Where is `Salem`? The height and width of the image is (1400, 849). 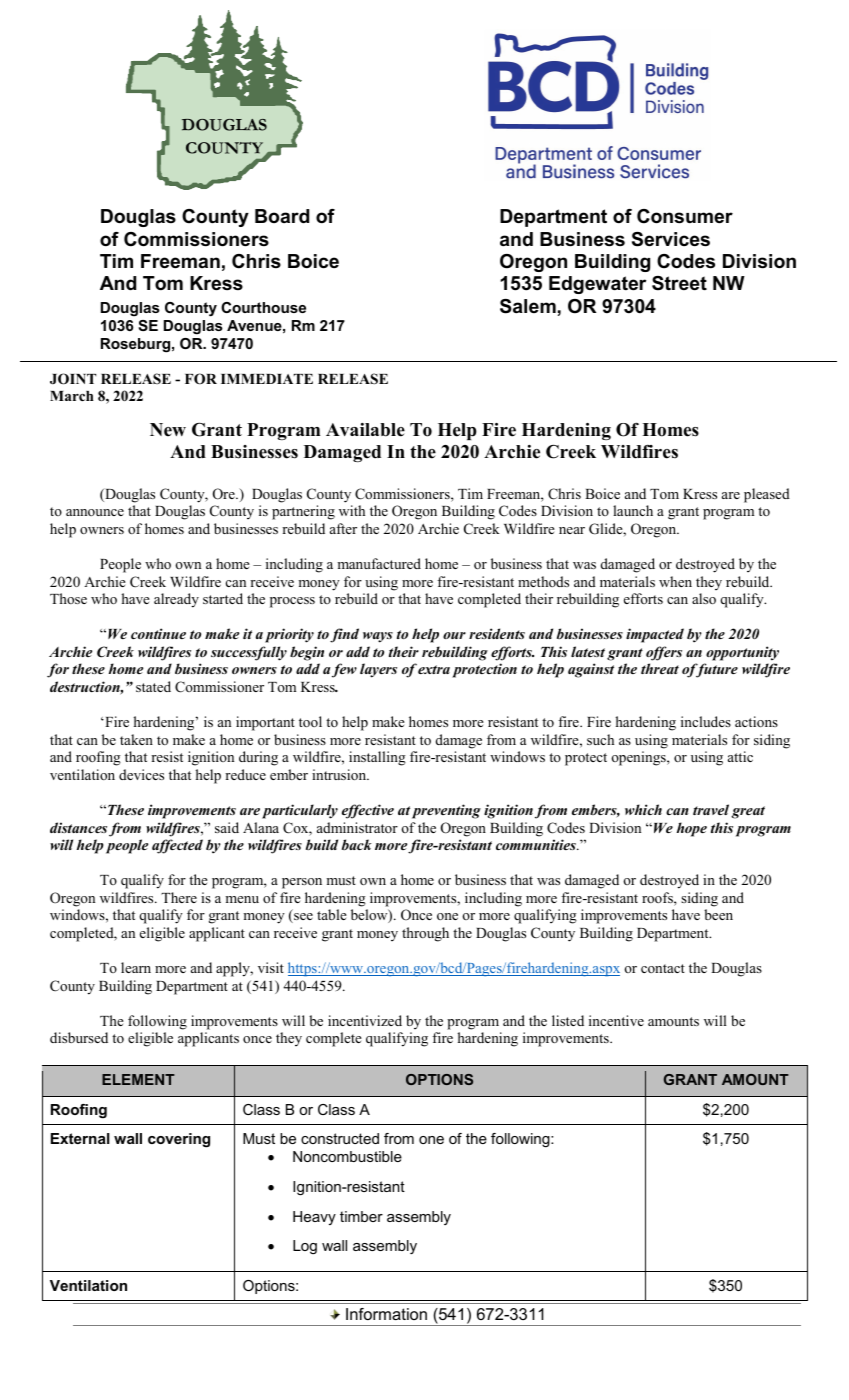
Salem is located at coordinates (528, 306).
